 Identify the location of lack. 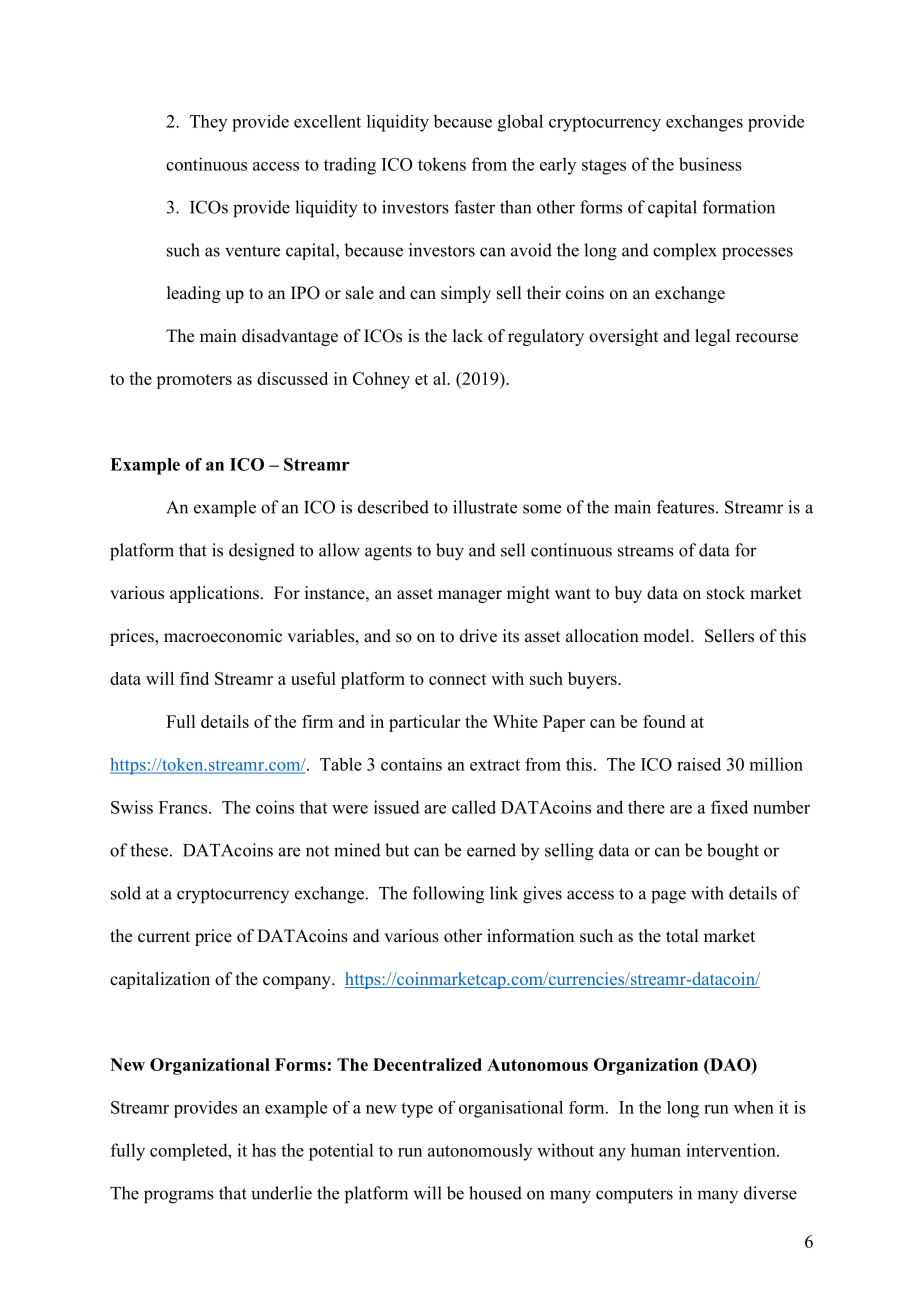
(468, 336).
